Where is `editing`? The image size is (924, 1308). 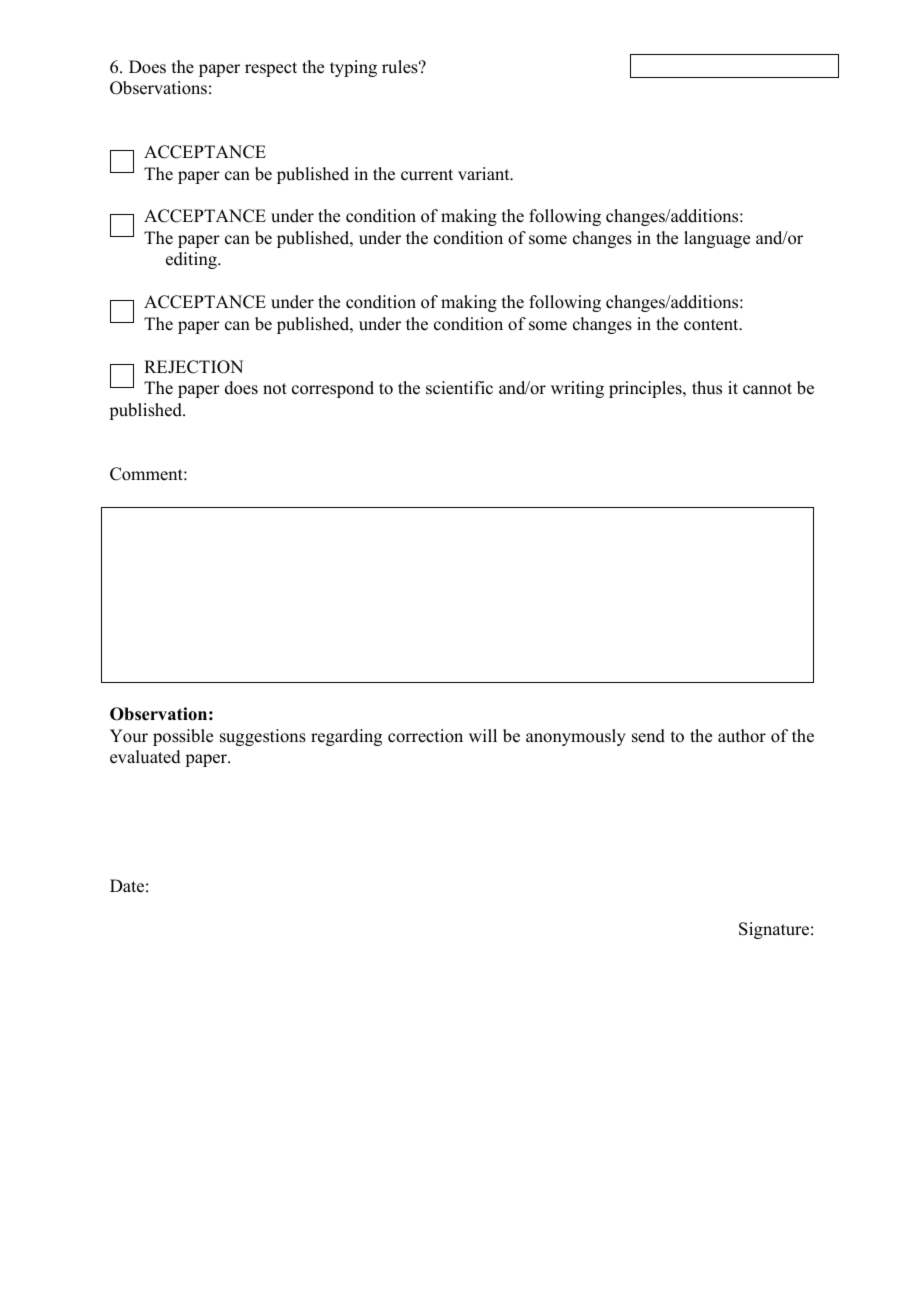 editing is located at coordinates (192, 260).
